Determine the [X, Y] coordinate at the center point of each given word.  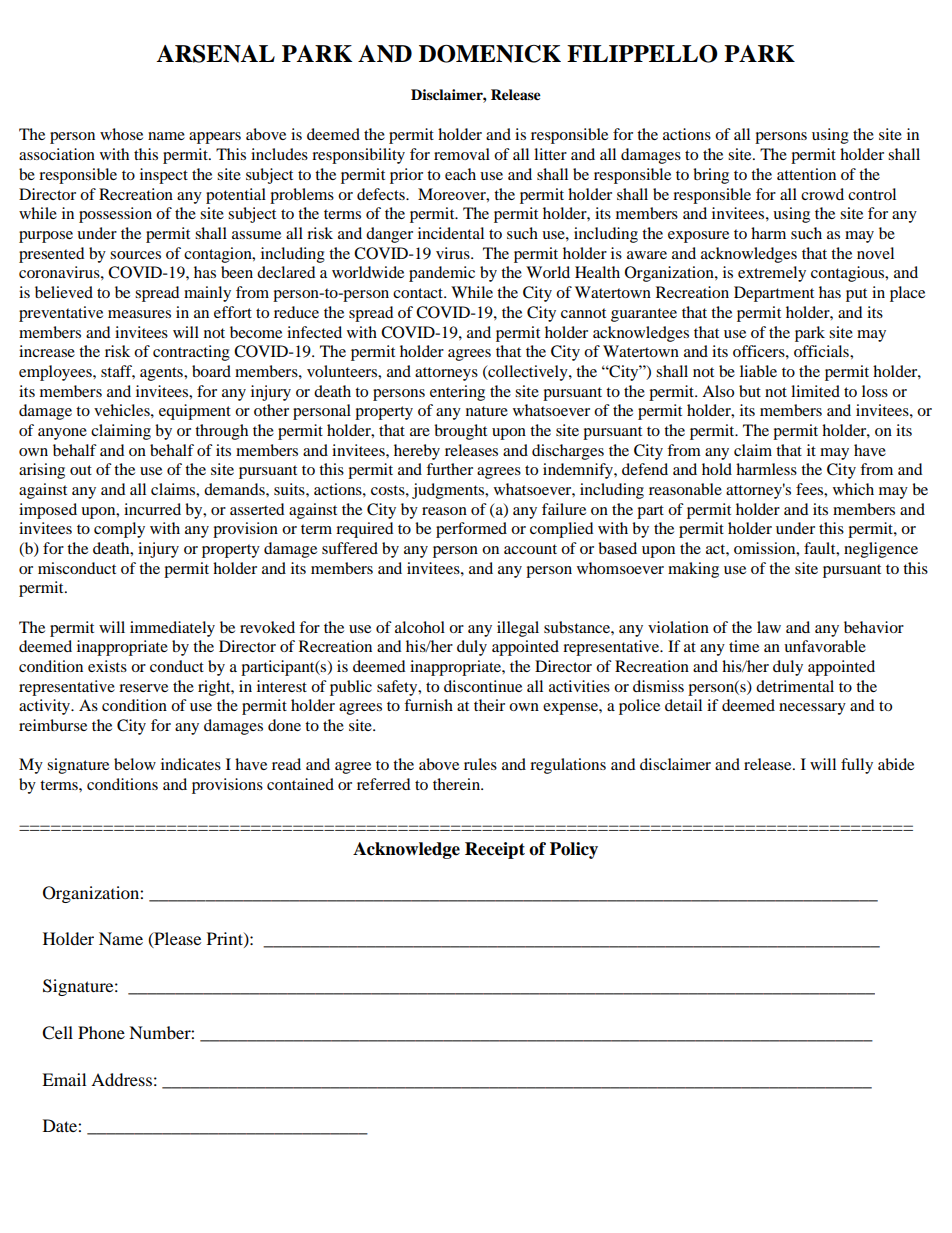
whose [121, 134]
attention [806, 174]
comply [119, 530]
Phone [101, 1032]
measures [139, 314]
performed [471, 530]
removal [462, 154]
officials [822, 351]
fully [857, 766]
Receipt [495, 850]
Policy [574, 850]
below [135, 764]
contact [419, 293]
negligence [881, 550]
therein [458, 784]
